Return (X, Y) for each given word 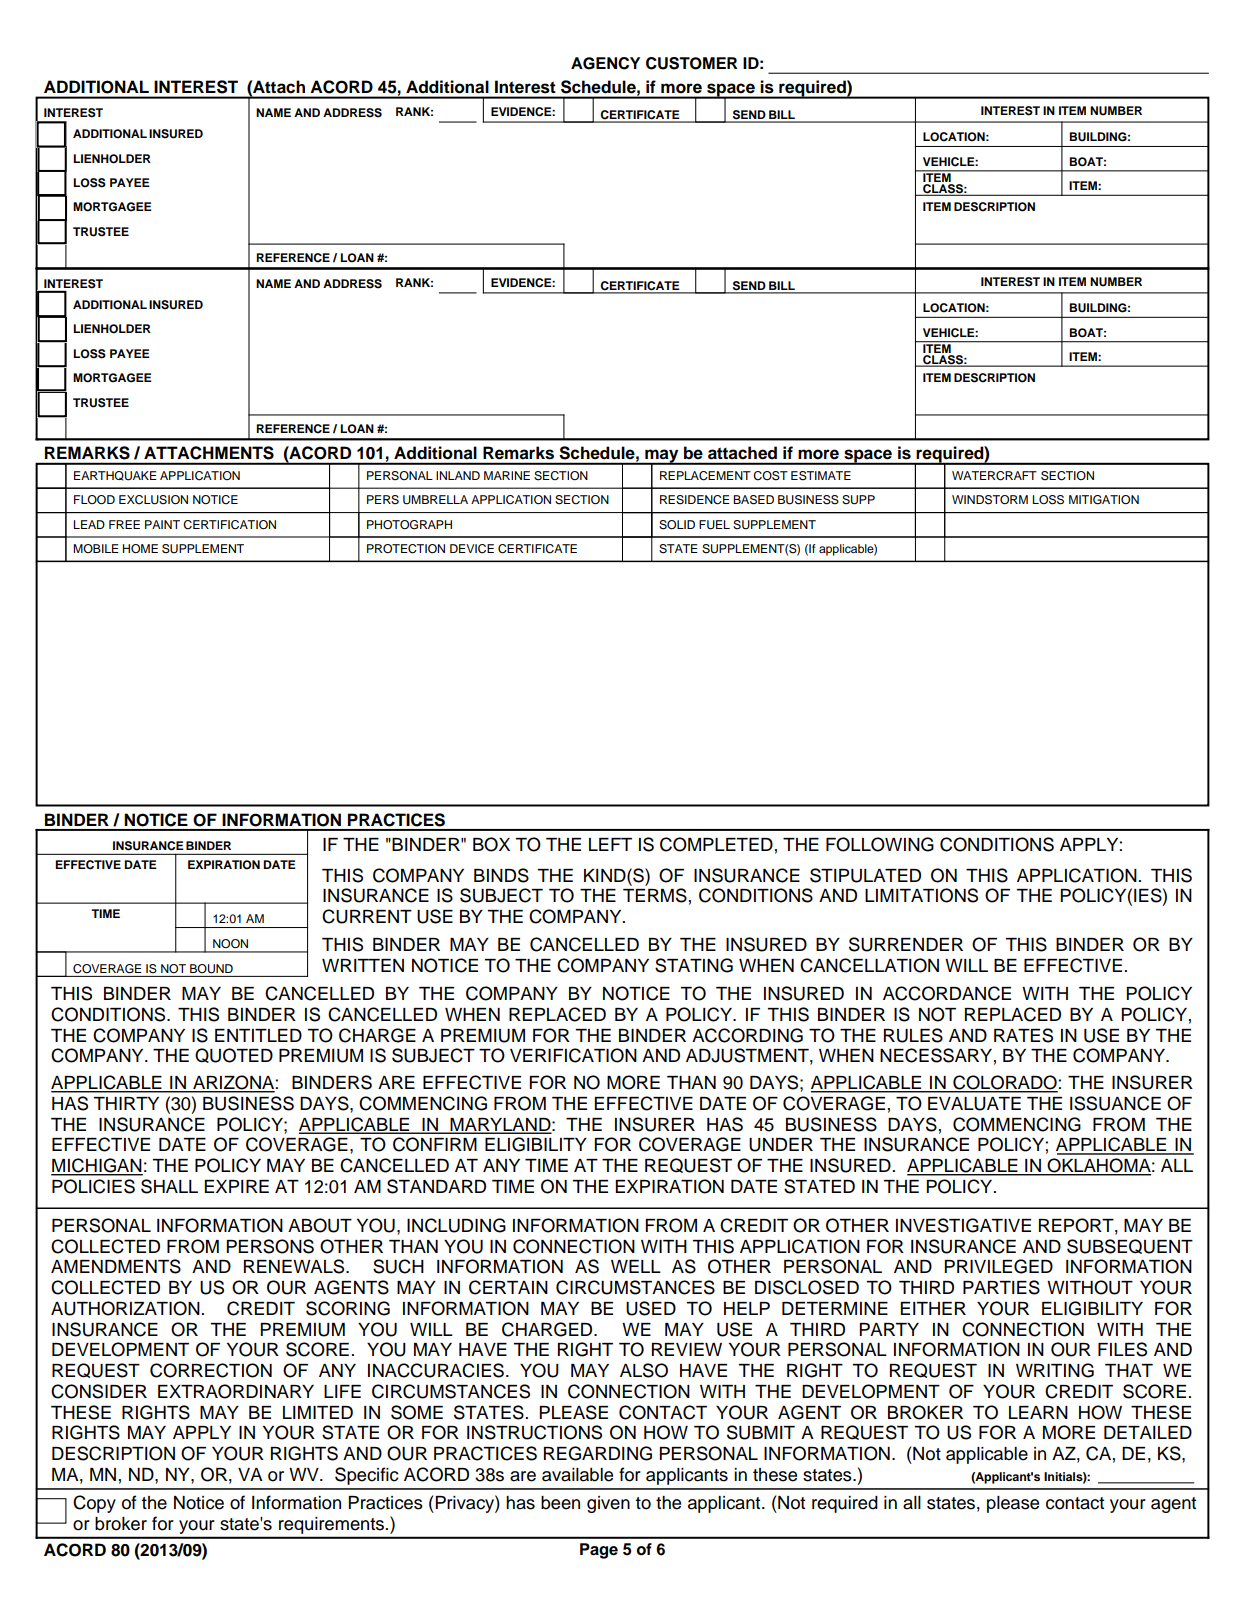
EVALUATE (974, 1104)
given (608, 1504)
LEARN (1038, 1412)
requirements (331, 1525)
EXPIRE (236, 1186)
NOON (230, 944)
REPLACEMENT (705, 476)
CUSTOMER (692, 63)
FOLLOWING (880, 844)
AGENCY (605, 63)
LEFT (610, 844)
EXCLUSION (153, 500)
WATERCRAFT (994, 476)
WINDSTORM (990, 500)
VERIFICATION (573, 1055)
